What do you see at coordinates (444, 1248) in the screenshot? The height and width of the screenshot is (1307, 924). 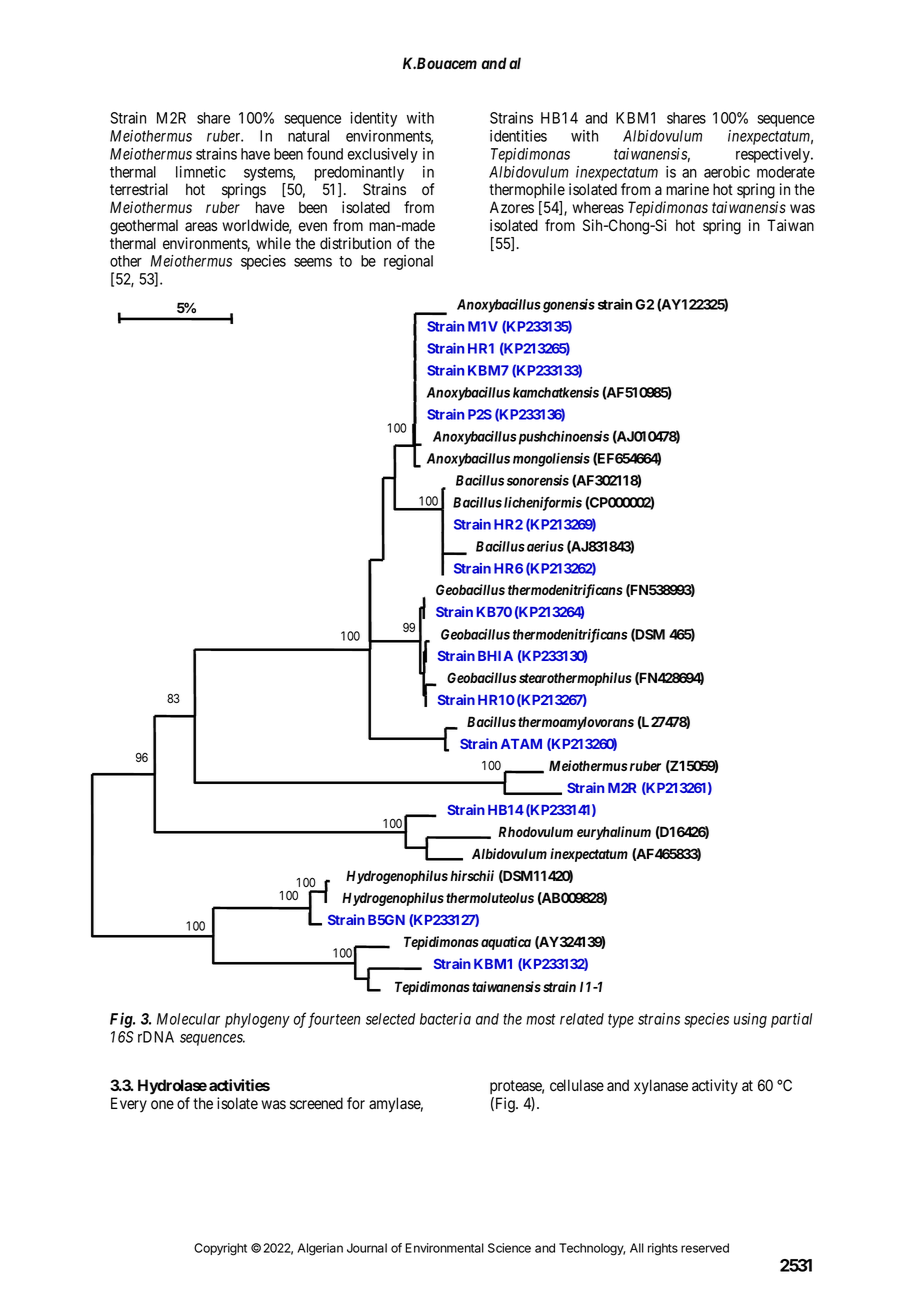 I see `Environmental` at bounding box center [444, 1248].
